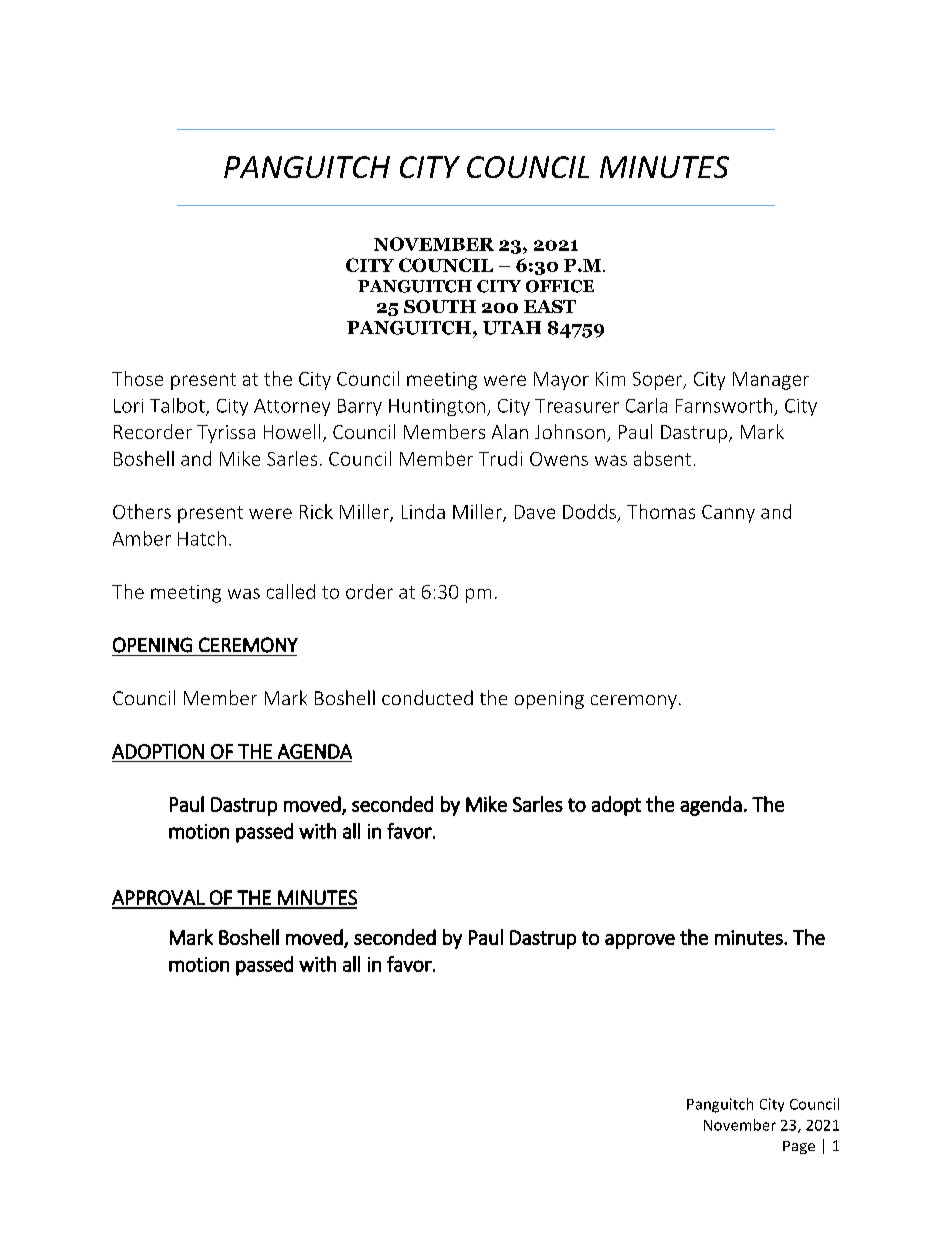 The height and width of the image is (1233, 952). Describe the element at coordinates (202, 538) in the image. I see `Hatch` at that location.
